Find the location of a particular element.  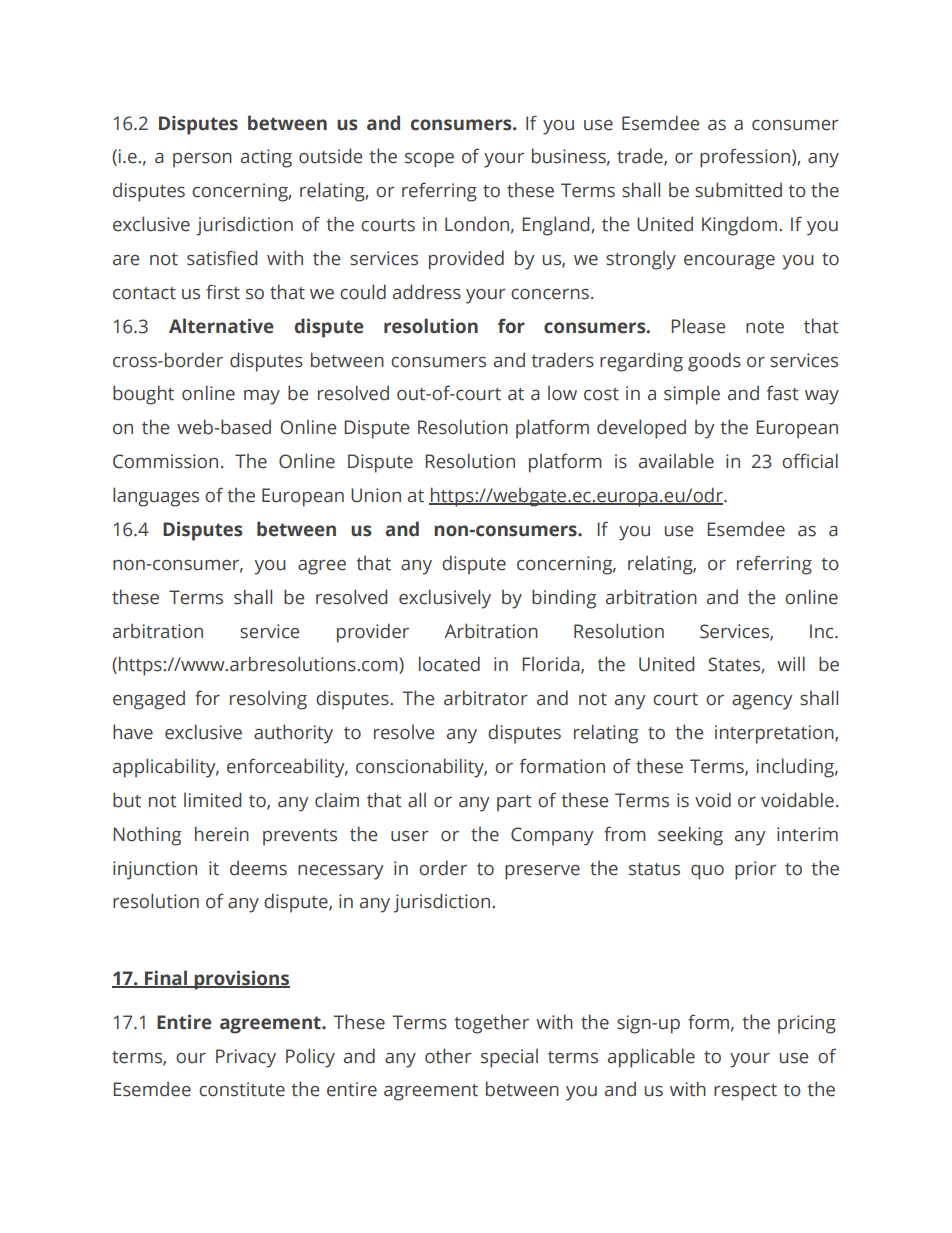

scope is located at coordinates (429, 160).
